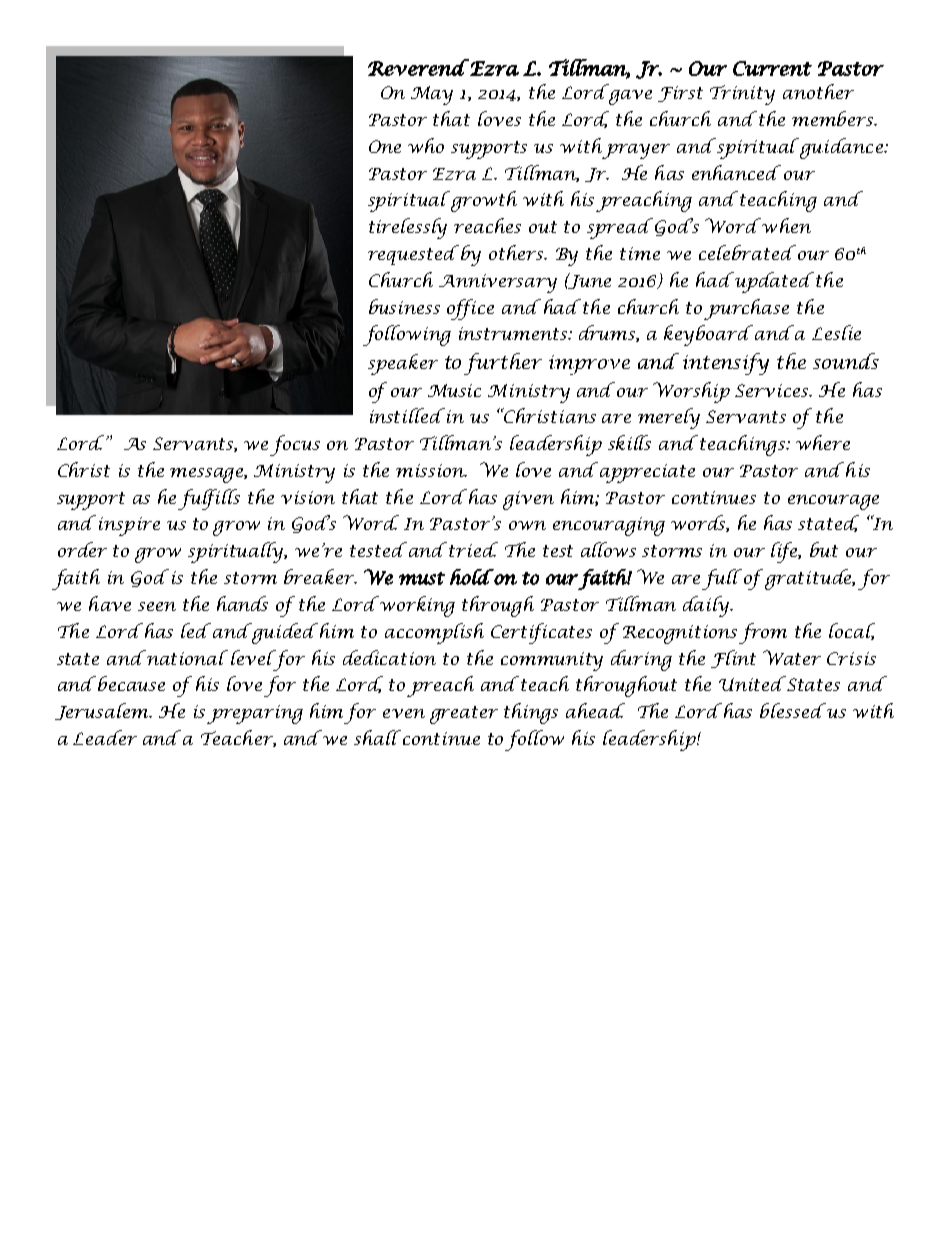 Image resolution: width=952 pixels, height=1233 pixels. What do you see at coordinates (385, 146) in the screenshot?
I see `One` at bounding box center [385, 146].
